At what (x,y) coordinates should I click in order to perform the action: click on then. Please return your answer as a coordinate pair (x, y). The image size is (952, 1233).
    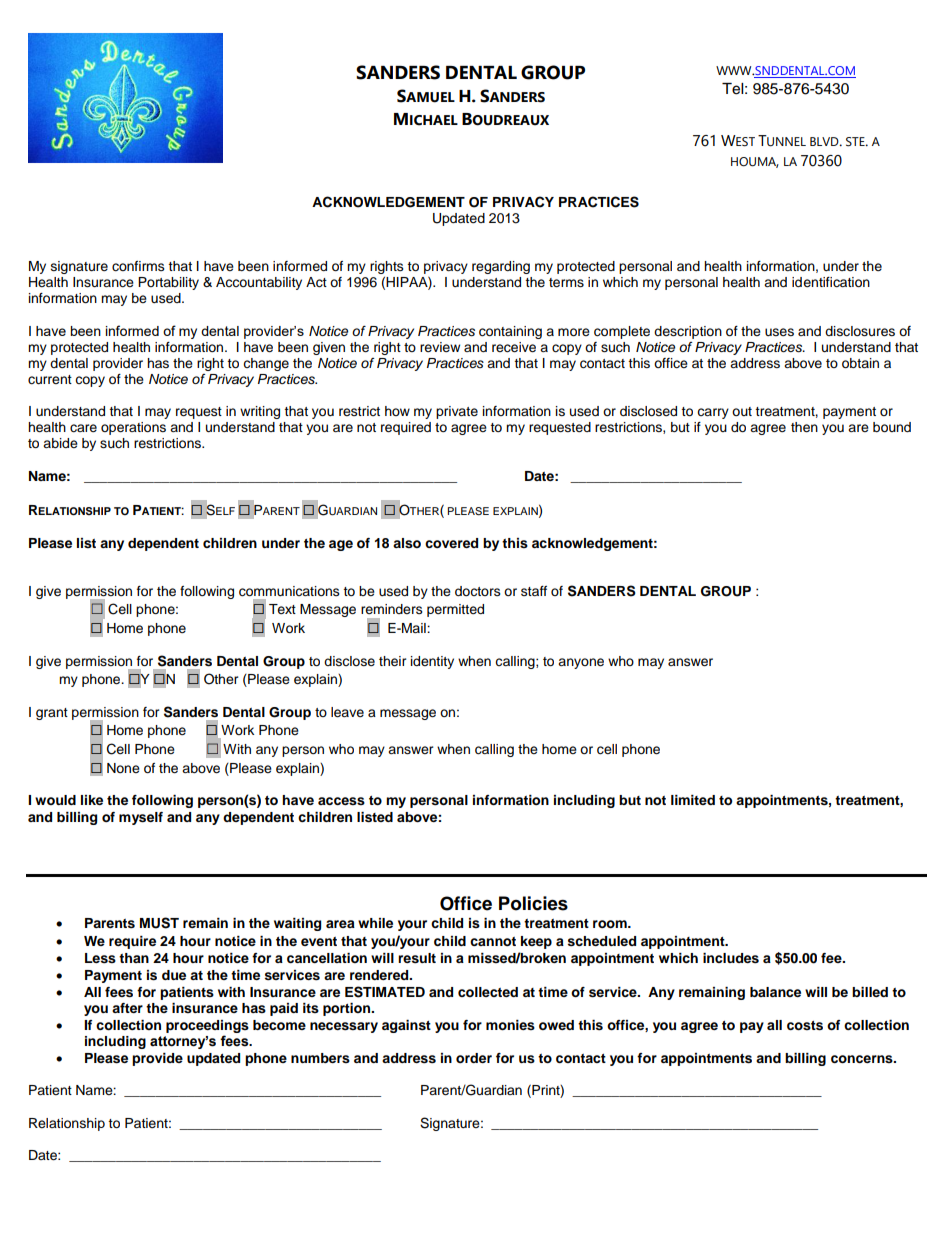
    Looking at the image, I should click on (804, 427).
